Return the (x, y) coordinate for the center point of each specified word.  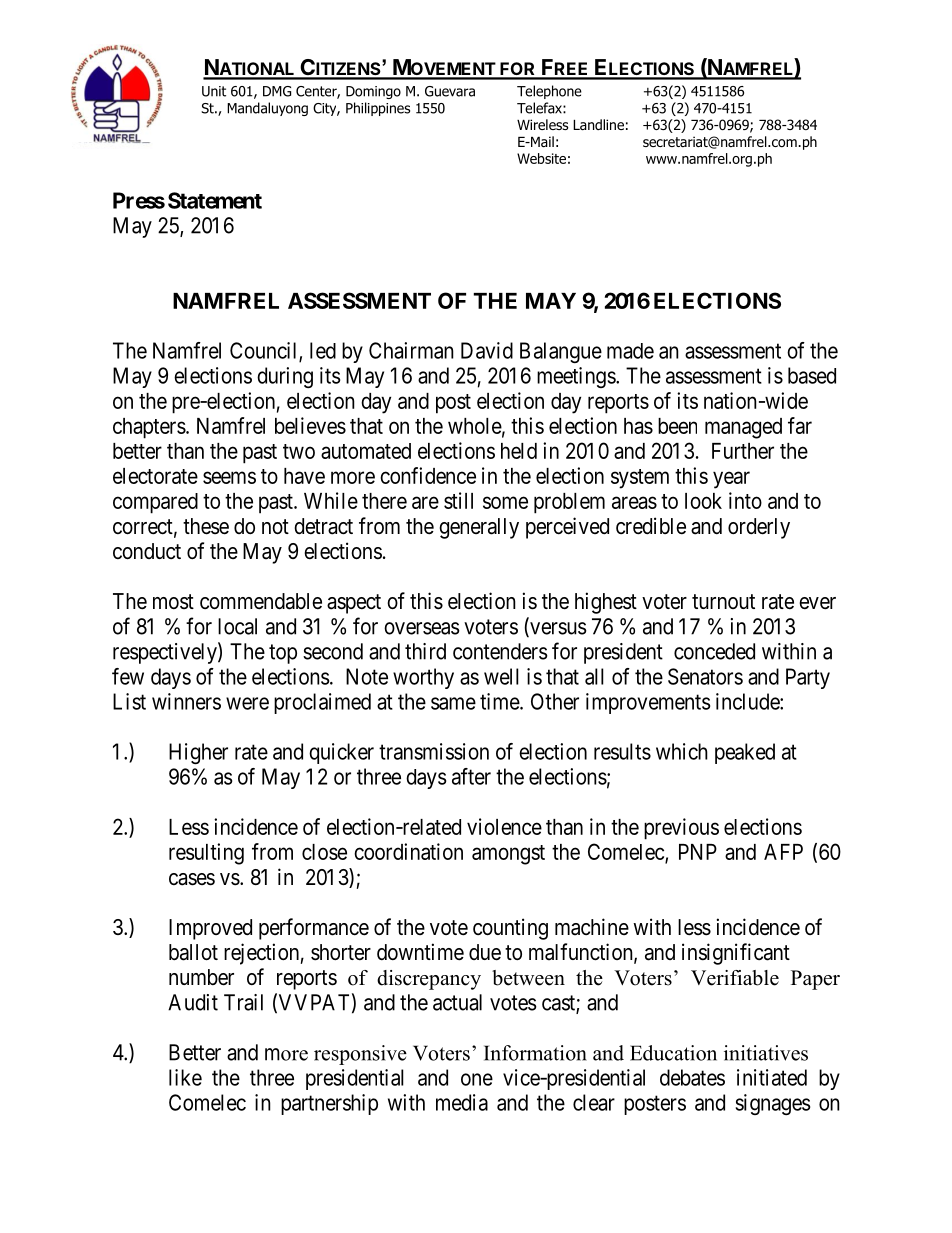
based (812, 375)
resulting (206, 854)
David (487, 350)
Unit (214, 91)
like (185, 1077)
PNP (698, 852)
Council (265, 351)
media (462, 1102)
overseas (422, 628)
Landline (598, 124)
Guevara (450, 91)
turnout (723, 601)
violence (504, 826)
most (173, 601)
